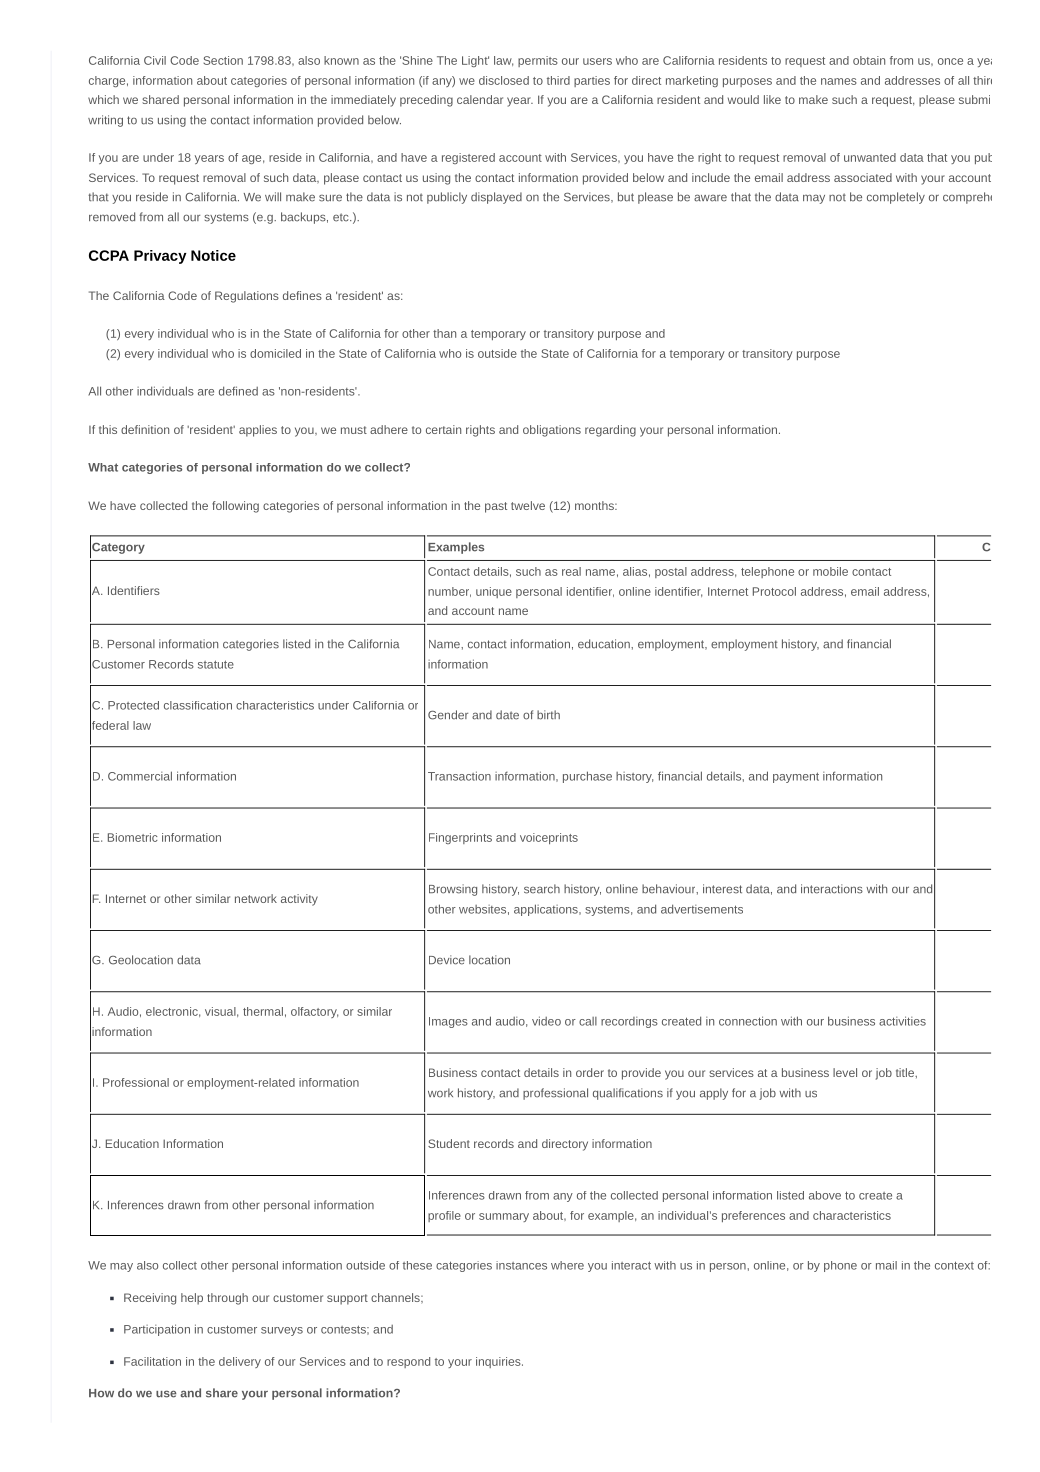  I want to click on mobile, so click(830, 571).
